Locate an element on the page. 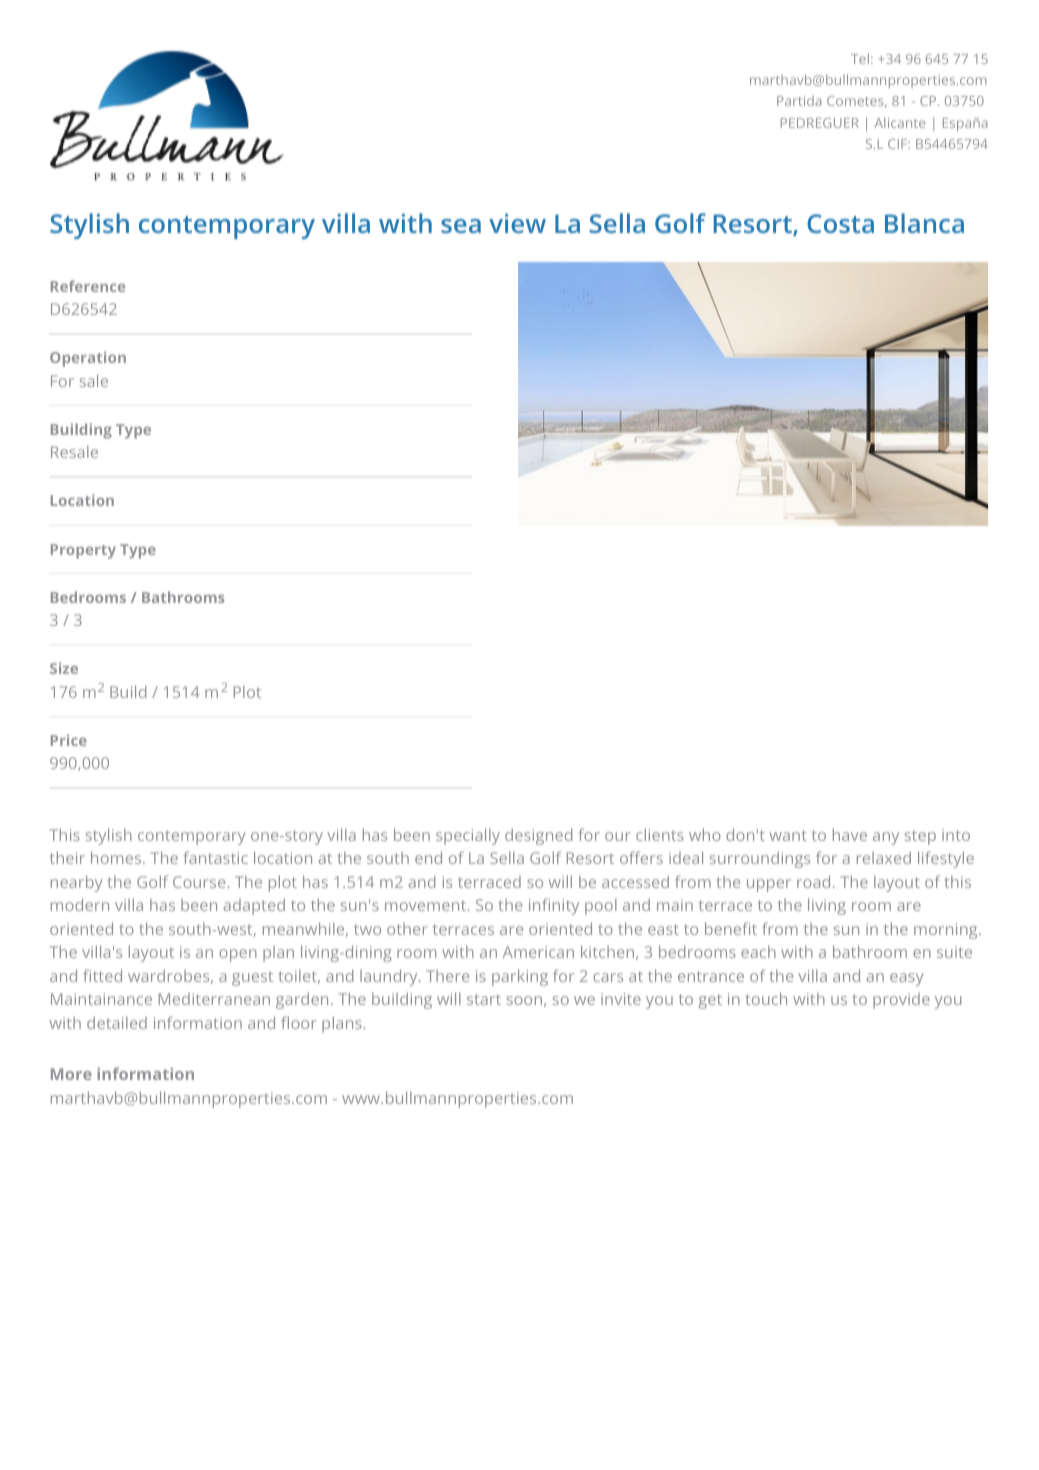 The height and width of the document is (1470, 1039). Reference is located at coordinates (88, 286).
